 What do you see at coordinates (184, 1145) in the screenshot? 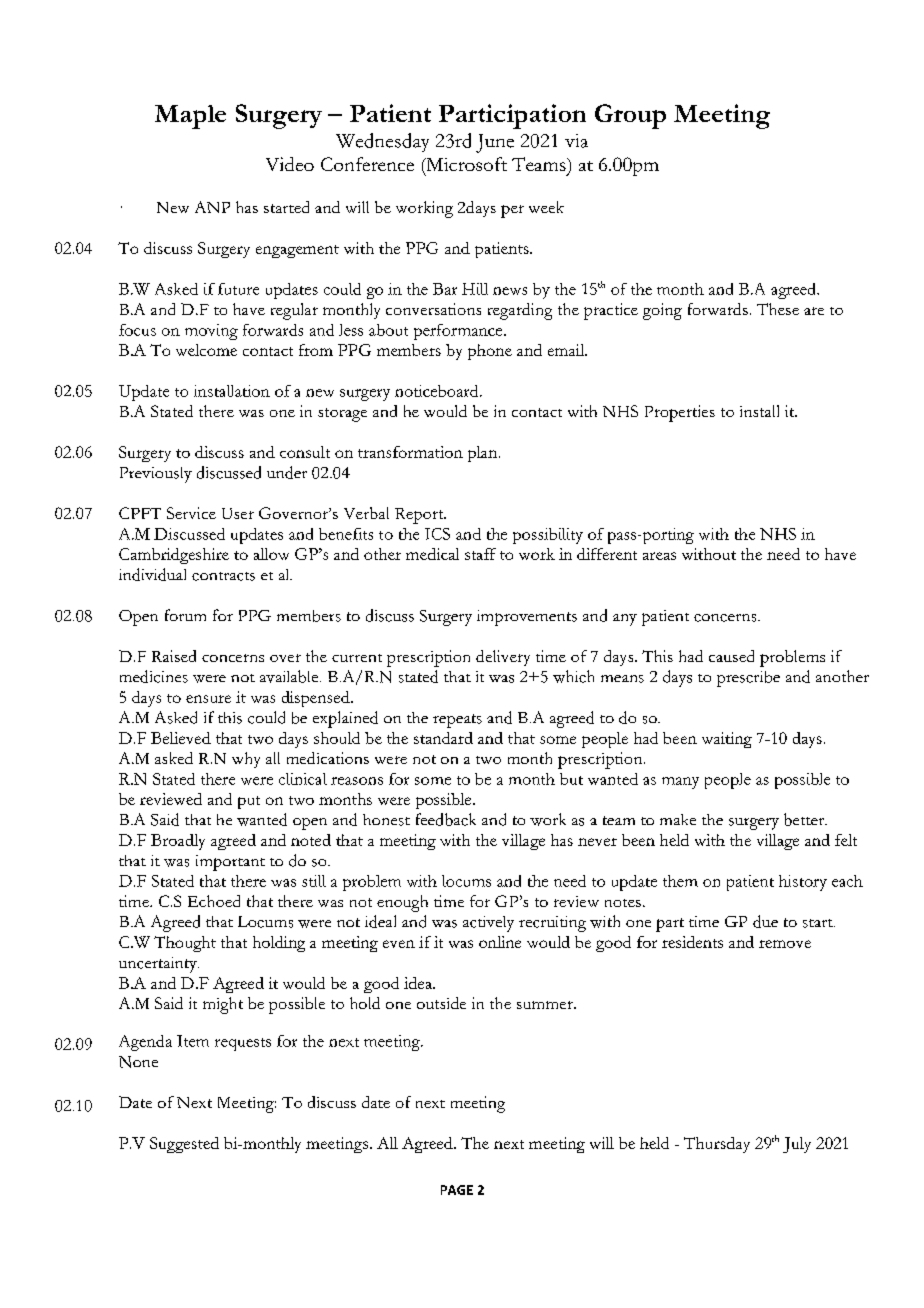
I see `Suggested` at bounding box center [184, 1145].
